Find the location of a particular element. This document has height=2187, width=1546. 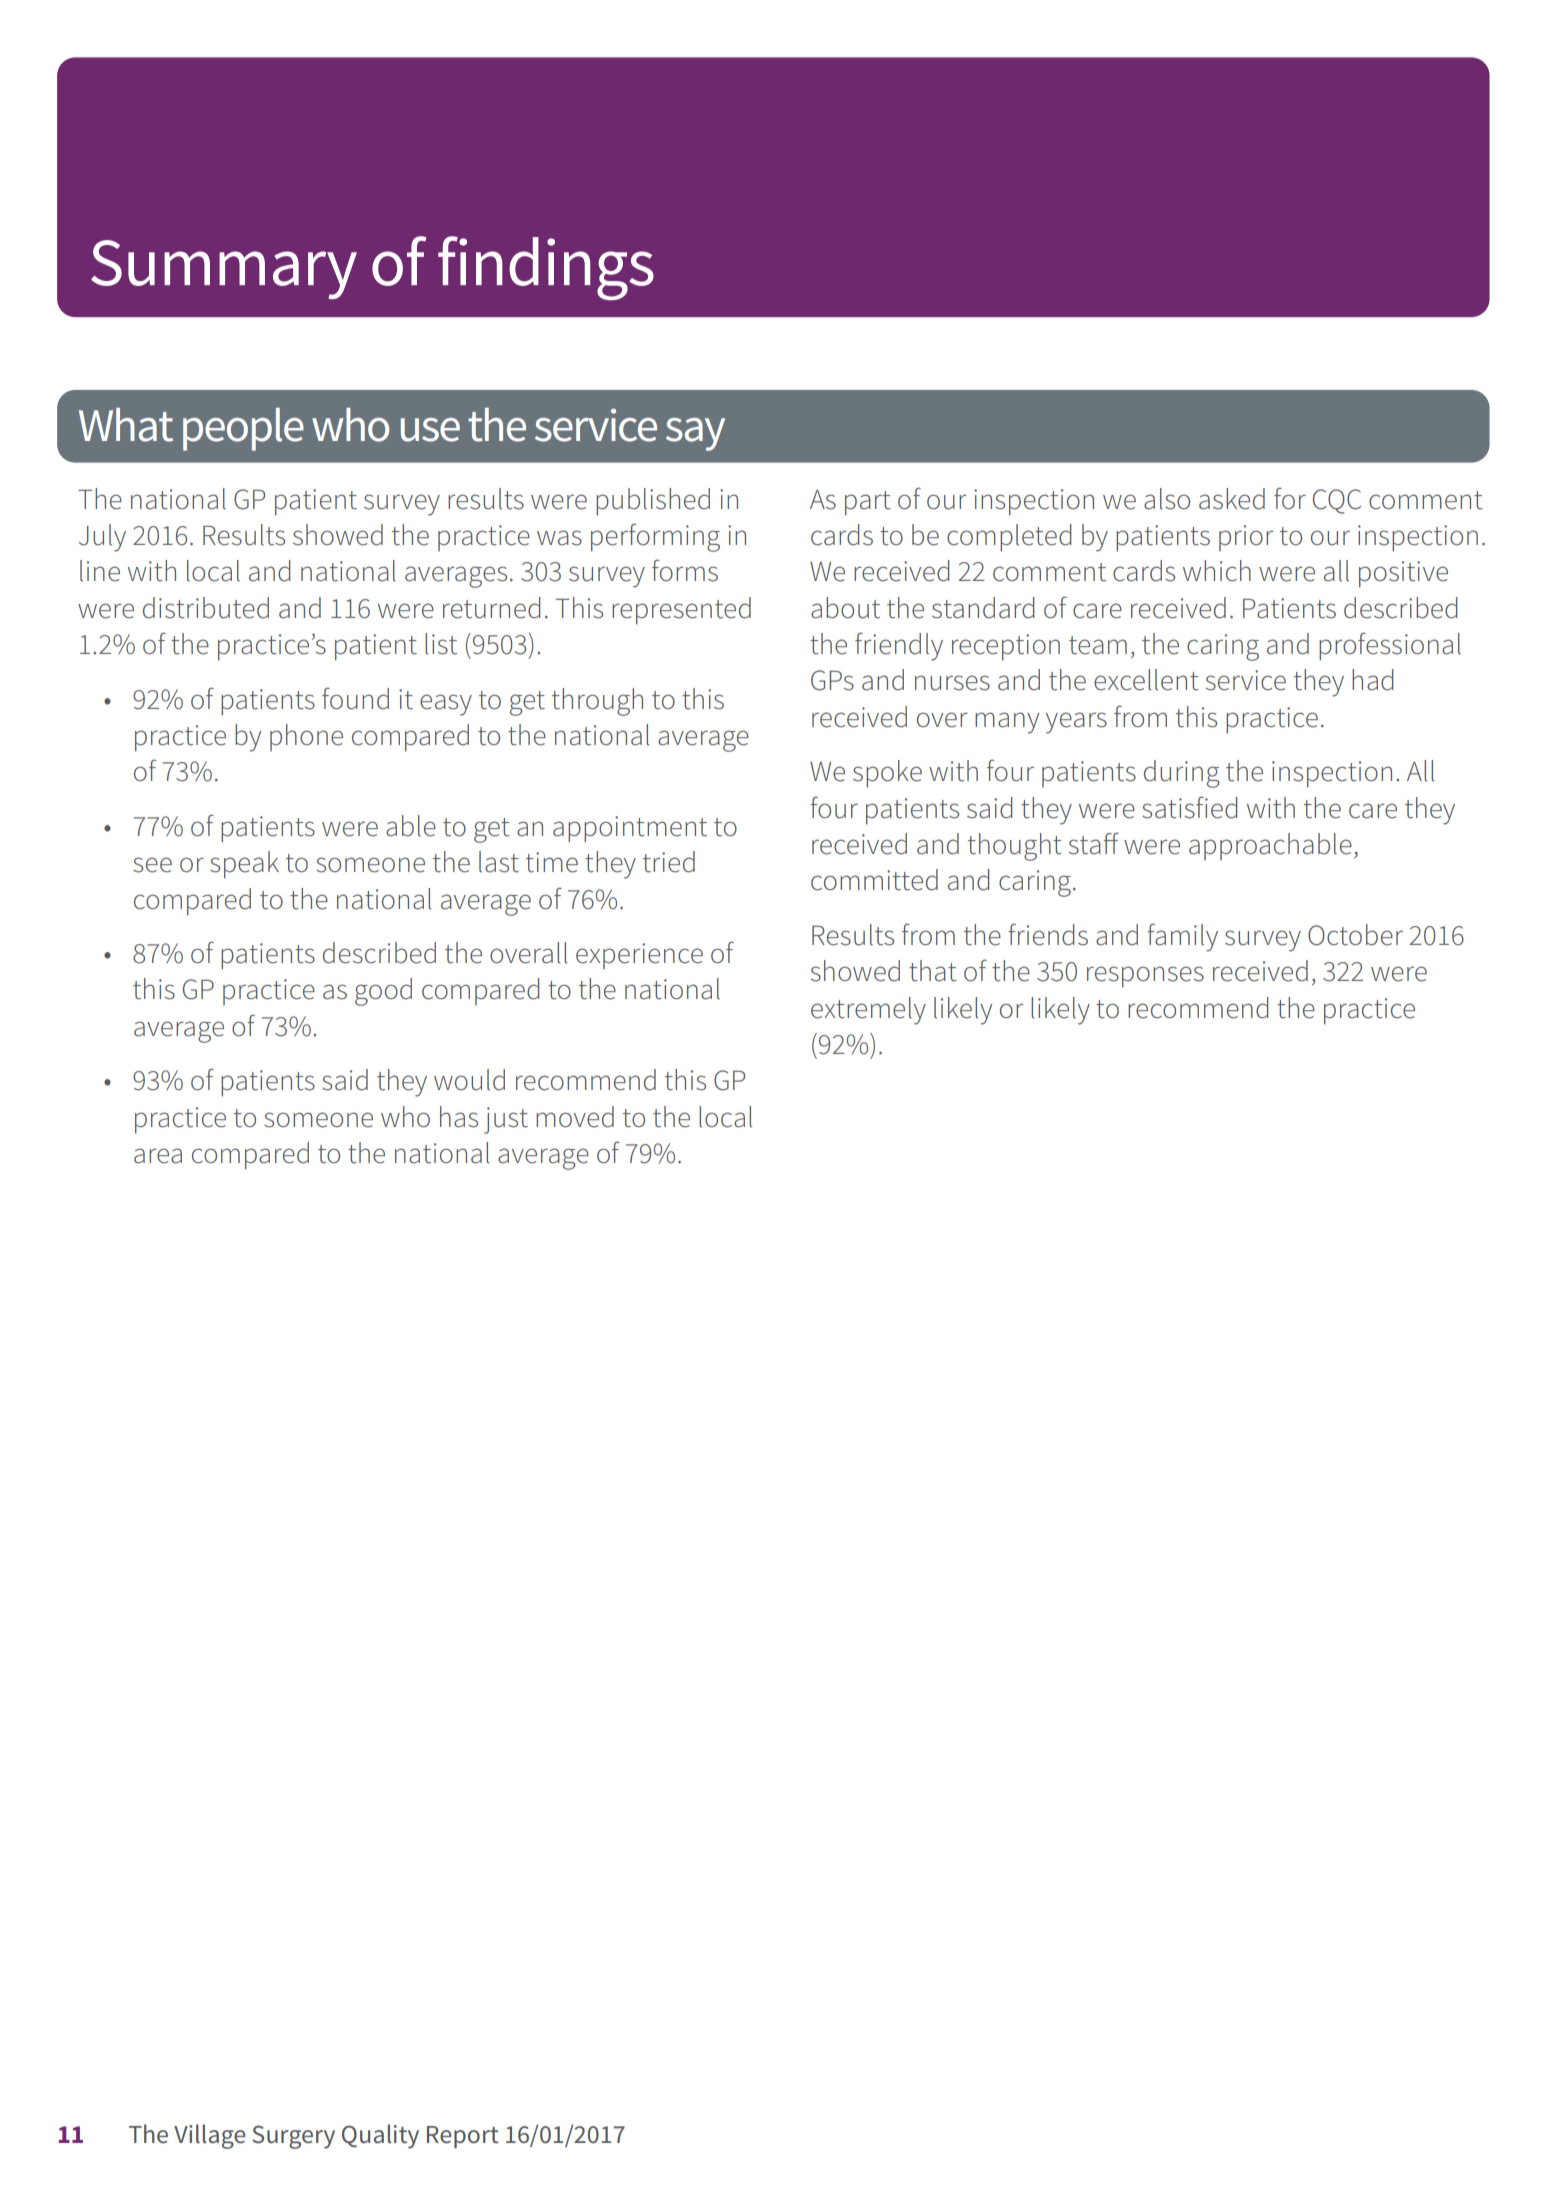

asked is located at coordinates (1232, 499).
